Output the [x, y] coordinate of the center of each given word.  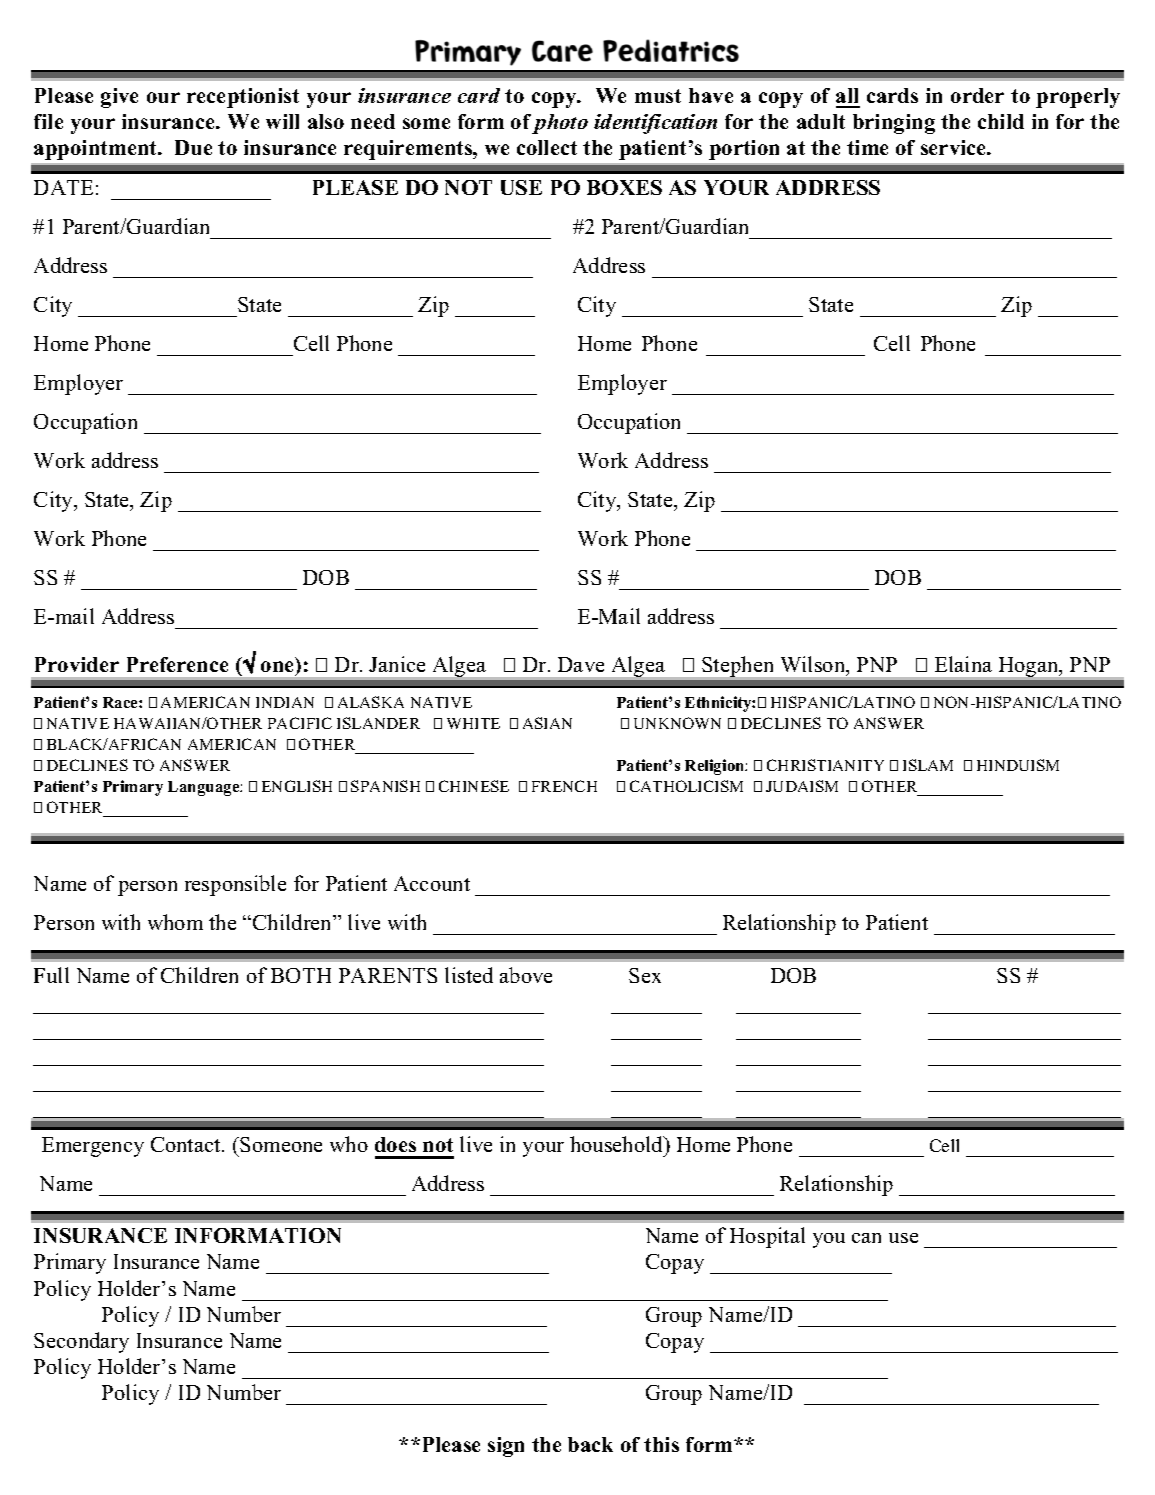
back [590, 1444]
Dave [581, 664]
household [618, 1144]
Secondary [81, 1342]
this [661, 1444]
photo [560, 124]
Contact [187, 1144]
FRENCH [564, 786]
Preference [177, 664]
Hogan [1030, 667]
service [955, 147]
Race [121, 702]
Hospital [767, 1237]
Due [193, 147]
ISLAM [928, 765]
